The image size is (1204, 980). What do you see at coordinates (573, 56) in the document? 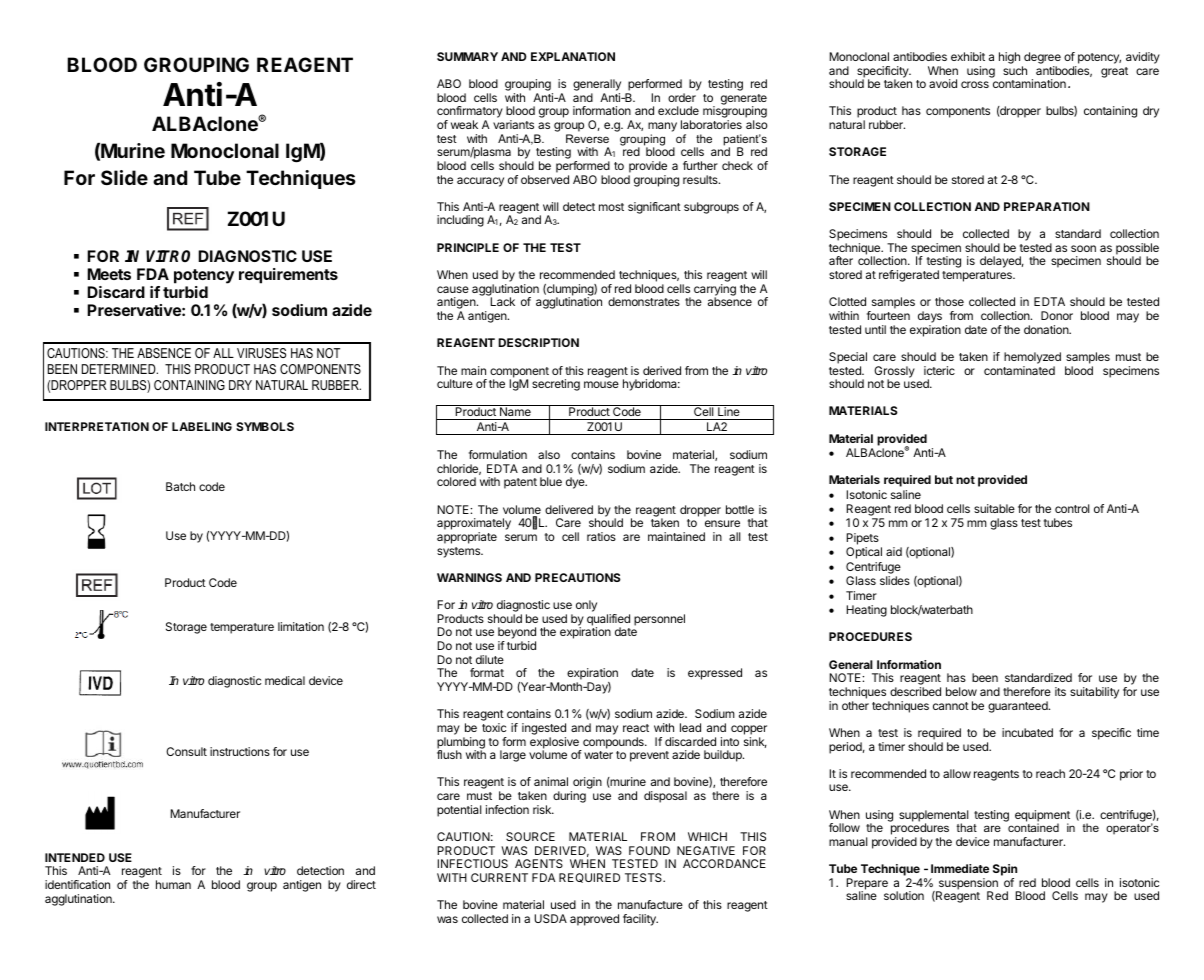
I see `EXPLANATION` at bounding box center [573, 56].
